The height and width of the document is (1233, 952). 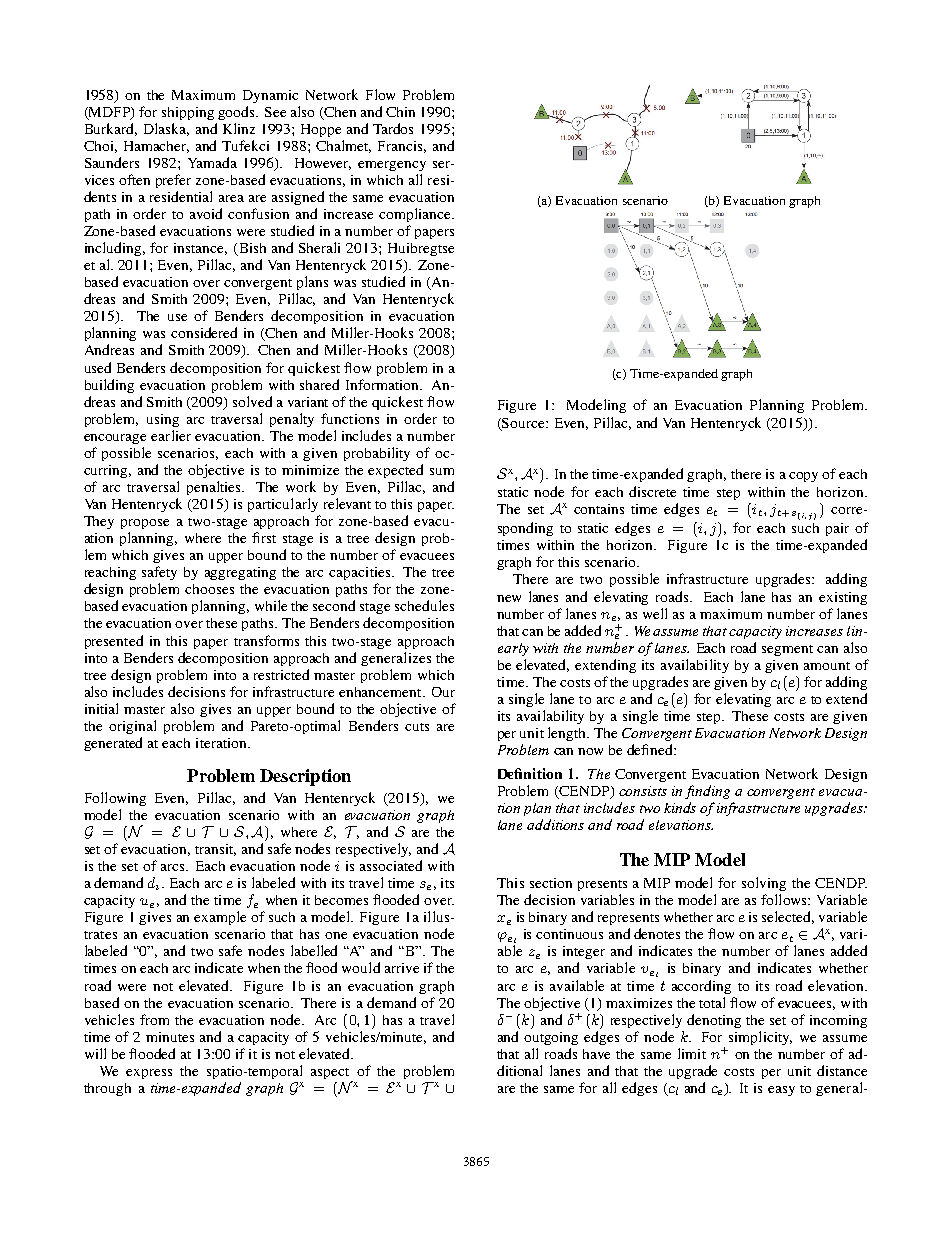 I want to click on transit, so click(x=215, y=850).
